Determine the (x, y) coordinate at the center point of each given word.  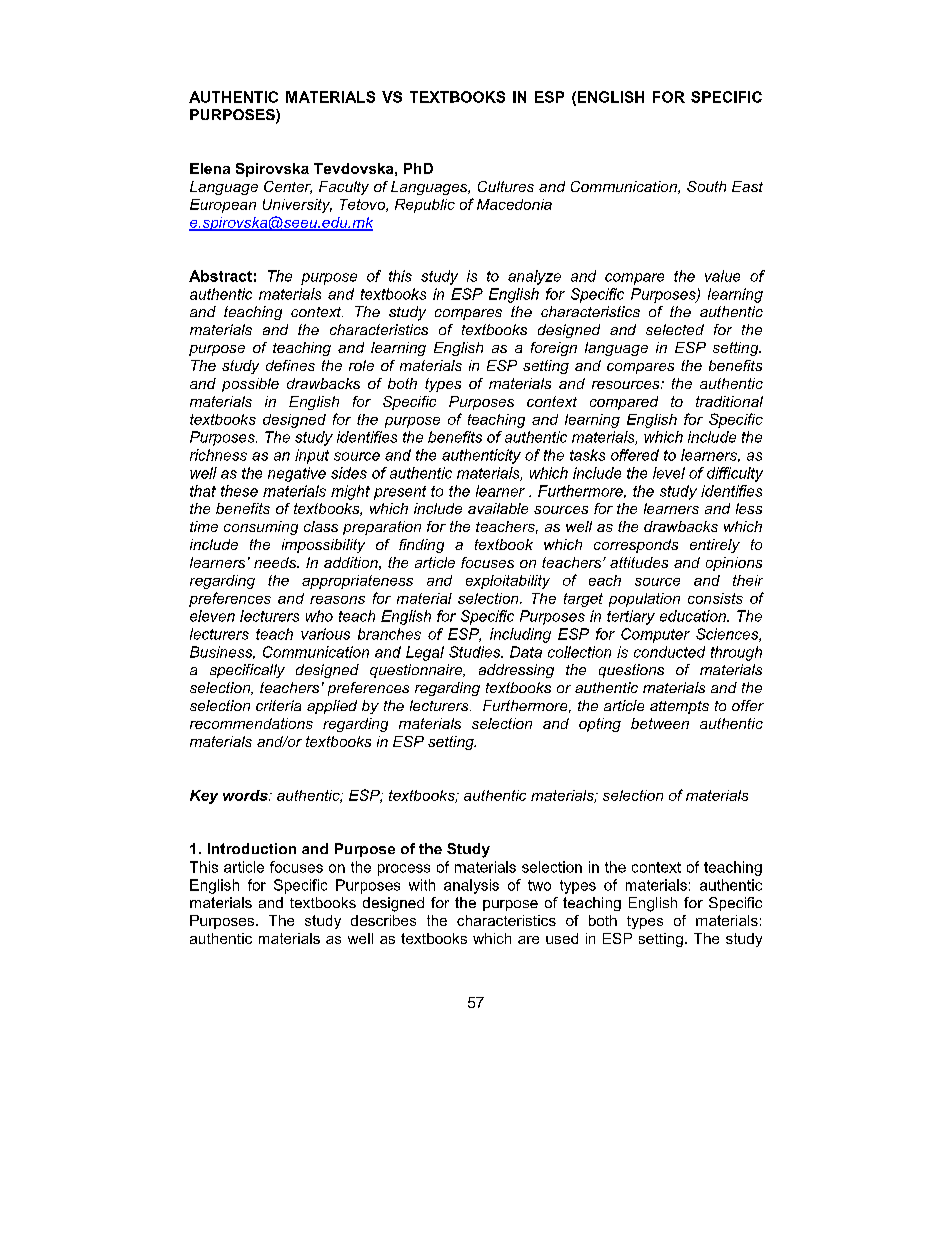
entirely (715, 546)
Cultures (506, 186)
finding (421, 546)
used (562, 938)
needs (276, 562)
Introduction (252, 848)
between (660, 723)
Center (288, 187)
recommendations (251, 723)
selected (675, 329)
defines (290, 365)
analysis (471, 886)
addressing (516, 671)
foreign (554, 349)
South (706, 186)
